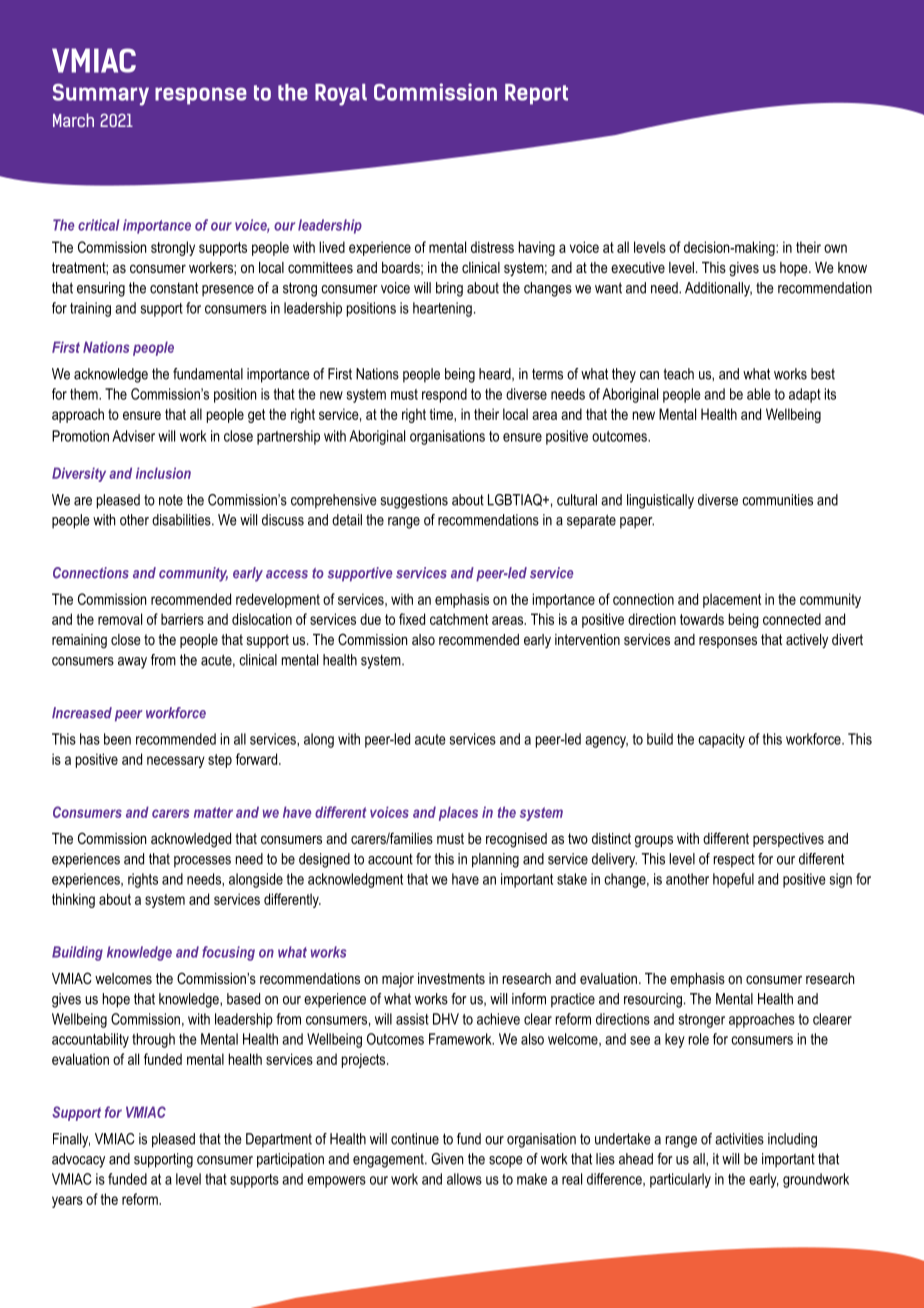 This screenshot has height=1308, width=924. What do you see at coordinates (807, 641) in the screenshot?
I see `actively` at bounding box center [807, 641].
